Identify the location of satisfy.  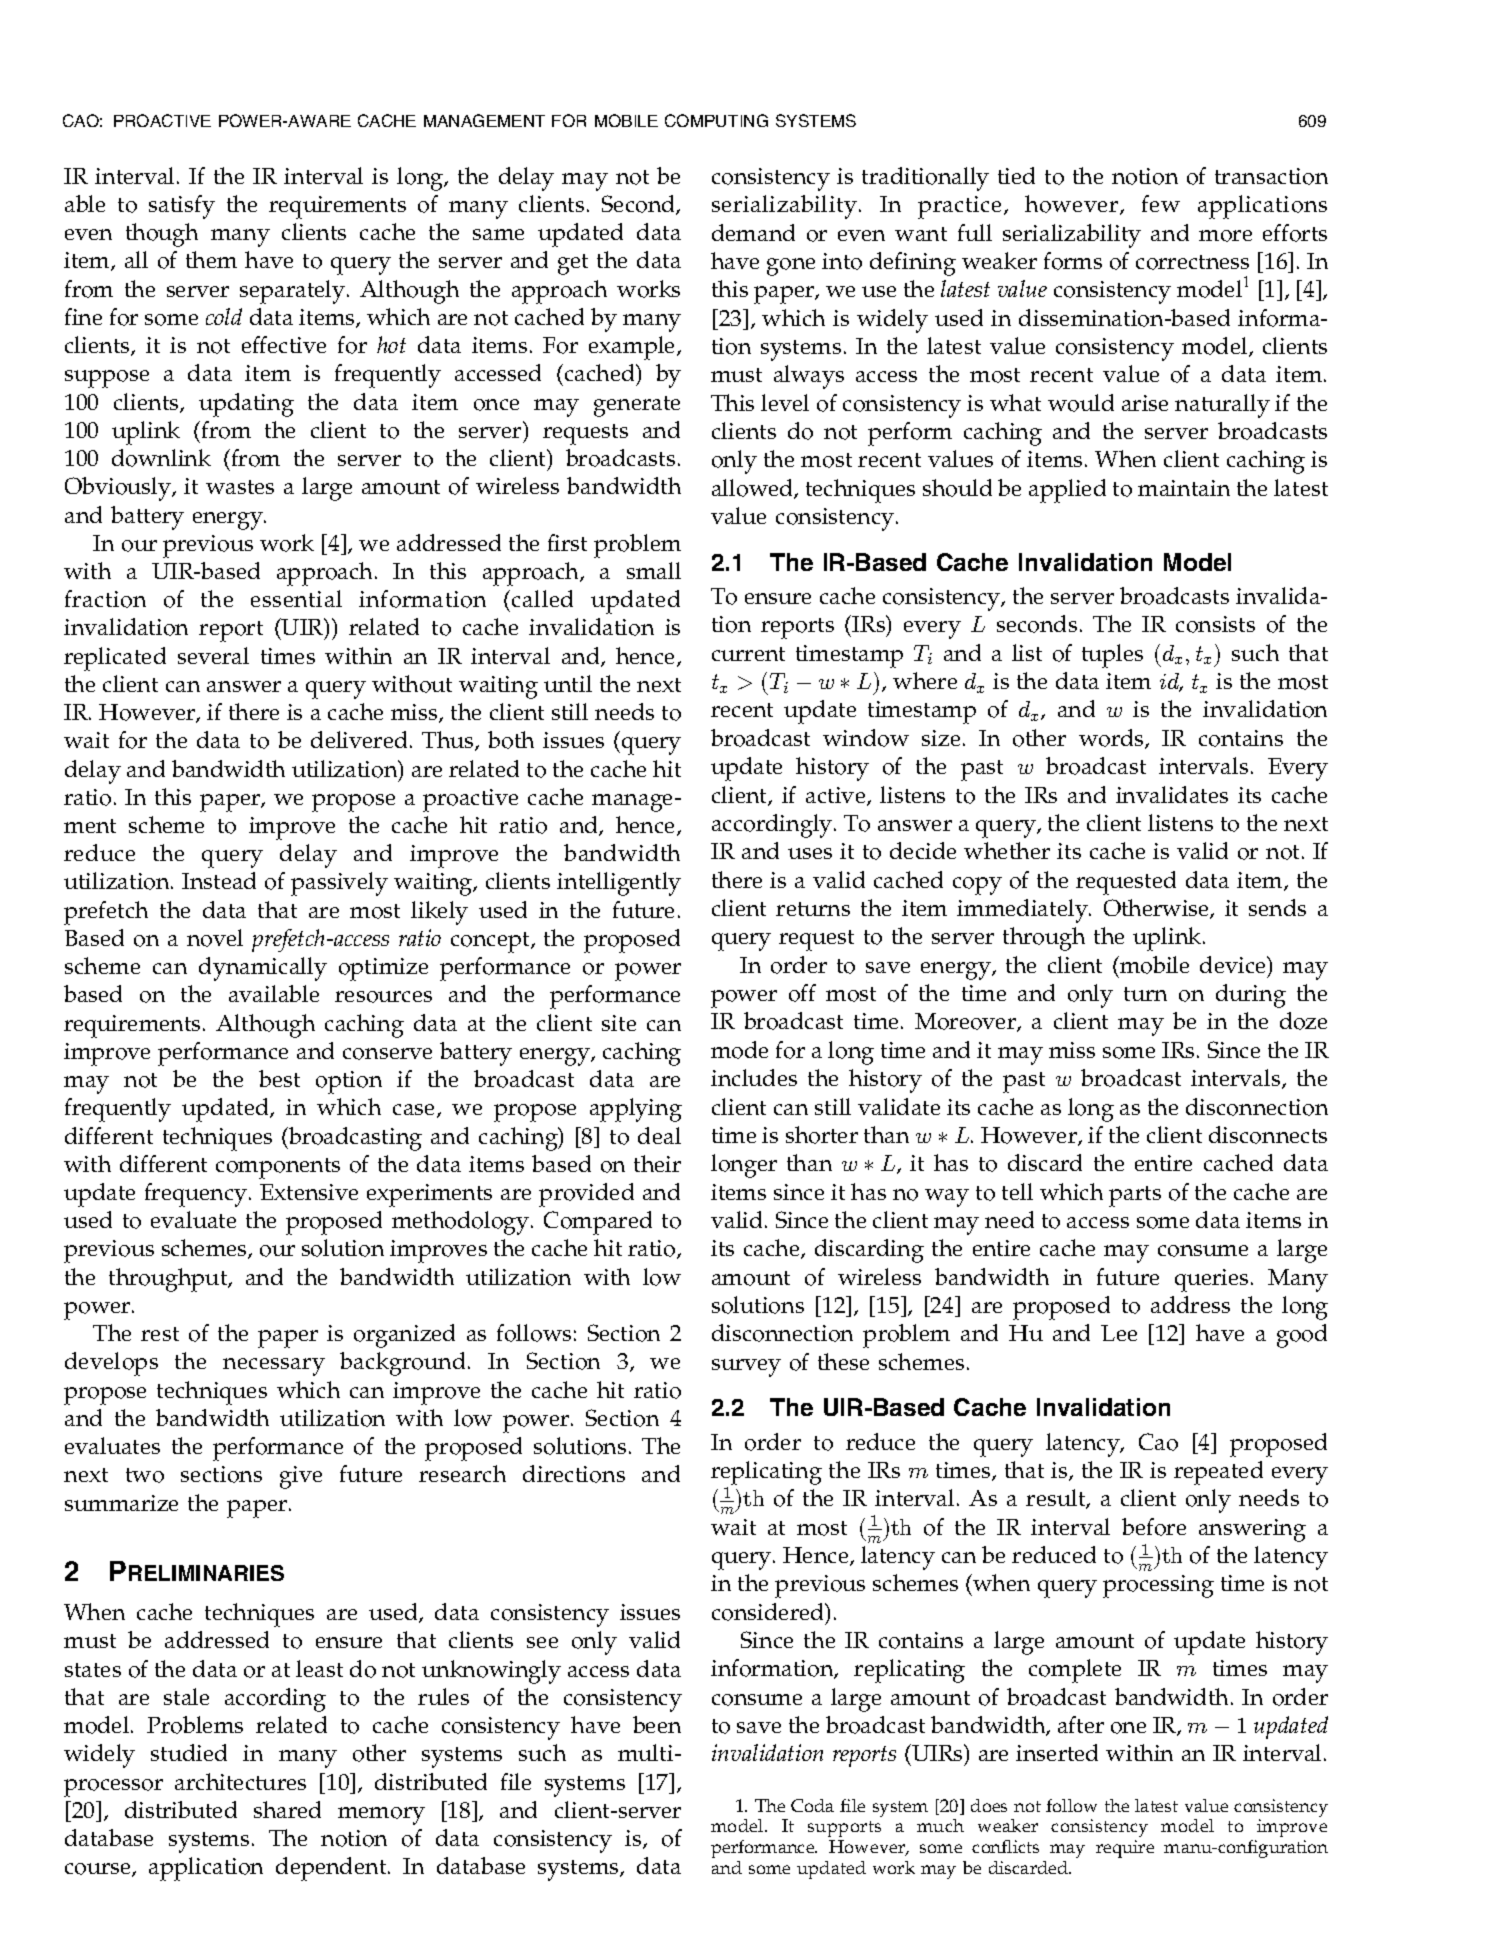
(182, 207).
